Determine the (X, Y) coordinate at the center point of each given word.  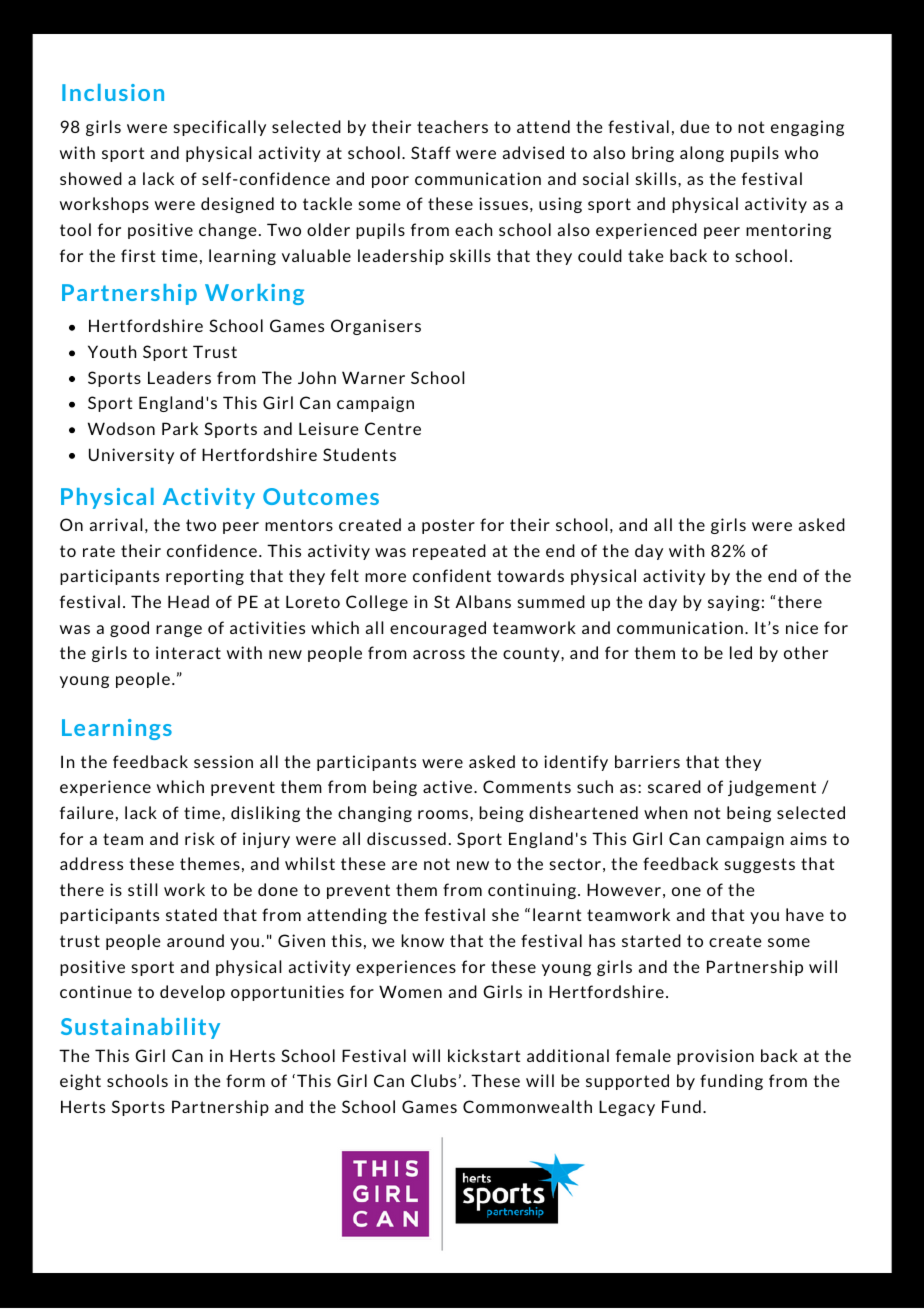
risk (200, 838)
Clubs (433, 1080)
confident (452, 575)
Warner (373, 377)
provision (715, 1057)
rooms (443, 814)
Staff (431, 152)
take (646, 255)
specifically (220, 128)
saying (734, 603)
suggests (760, 865)
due (695, 126)
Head (188, 601)
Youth (112, 351)
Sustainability (140, 1028)
